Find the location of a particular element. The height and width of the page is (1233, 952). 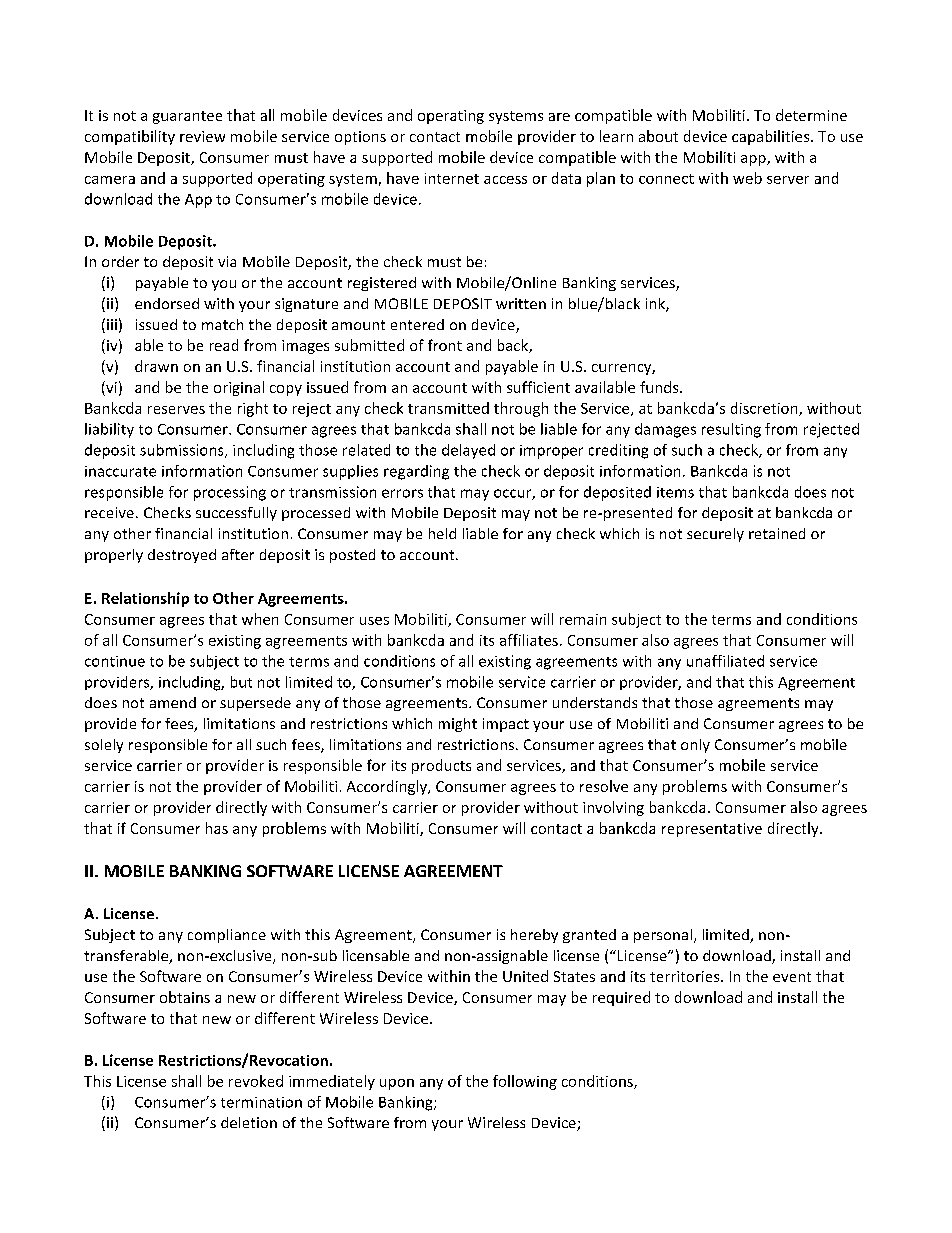

internet is located at coordinates (452, 178).
